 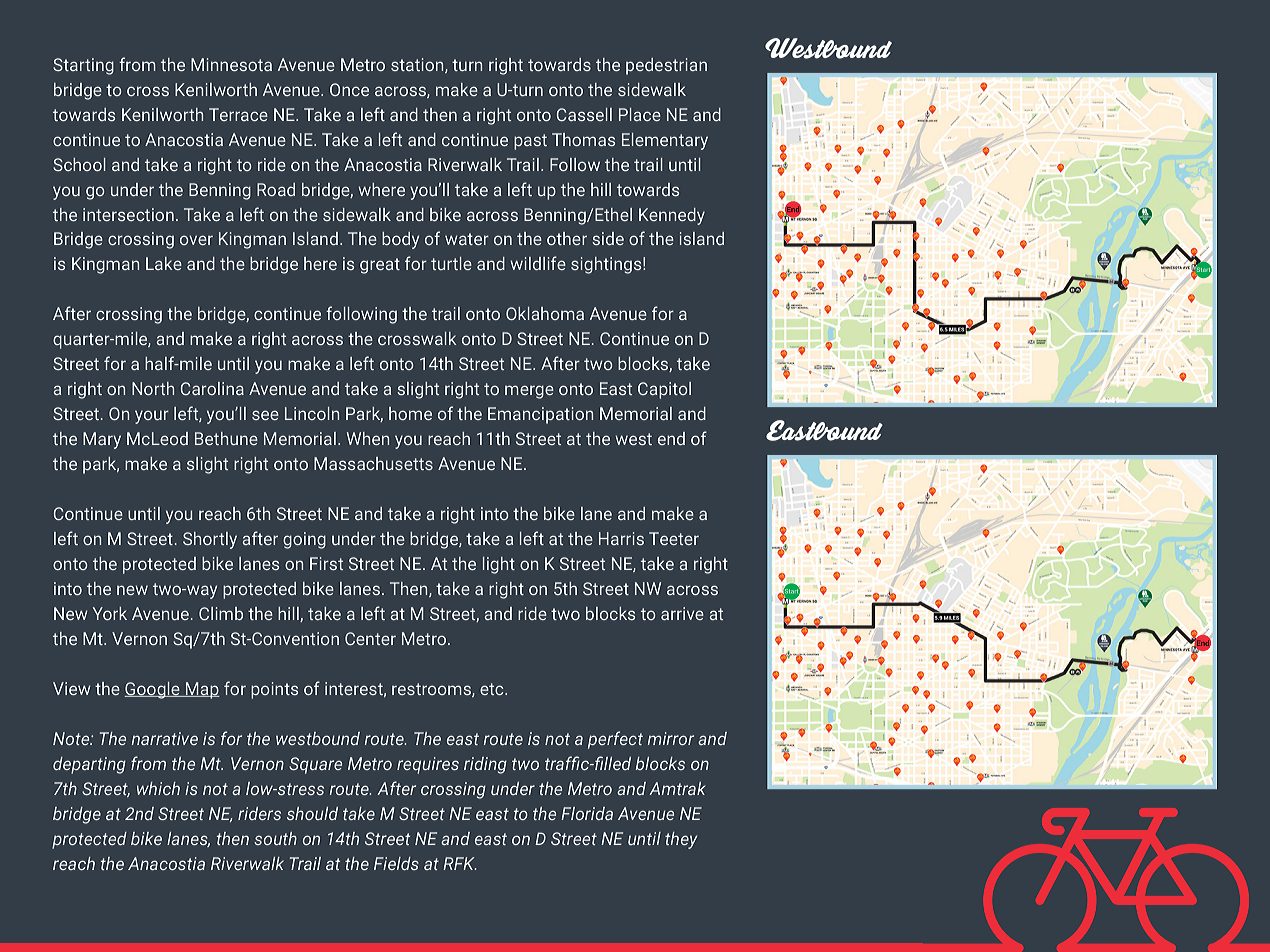 I want to click on Massachusetts, so click(x=373, y=463).
